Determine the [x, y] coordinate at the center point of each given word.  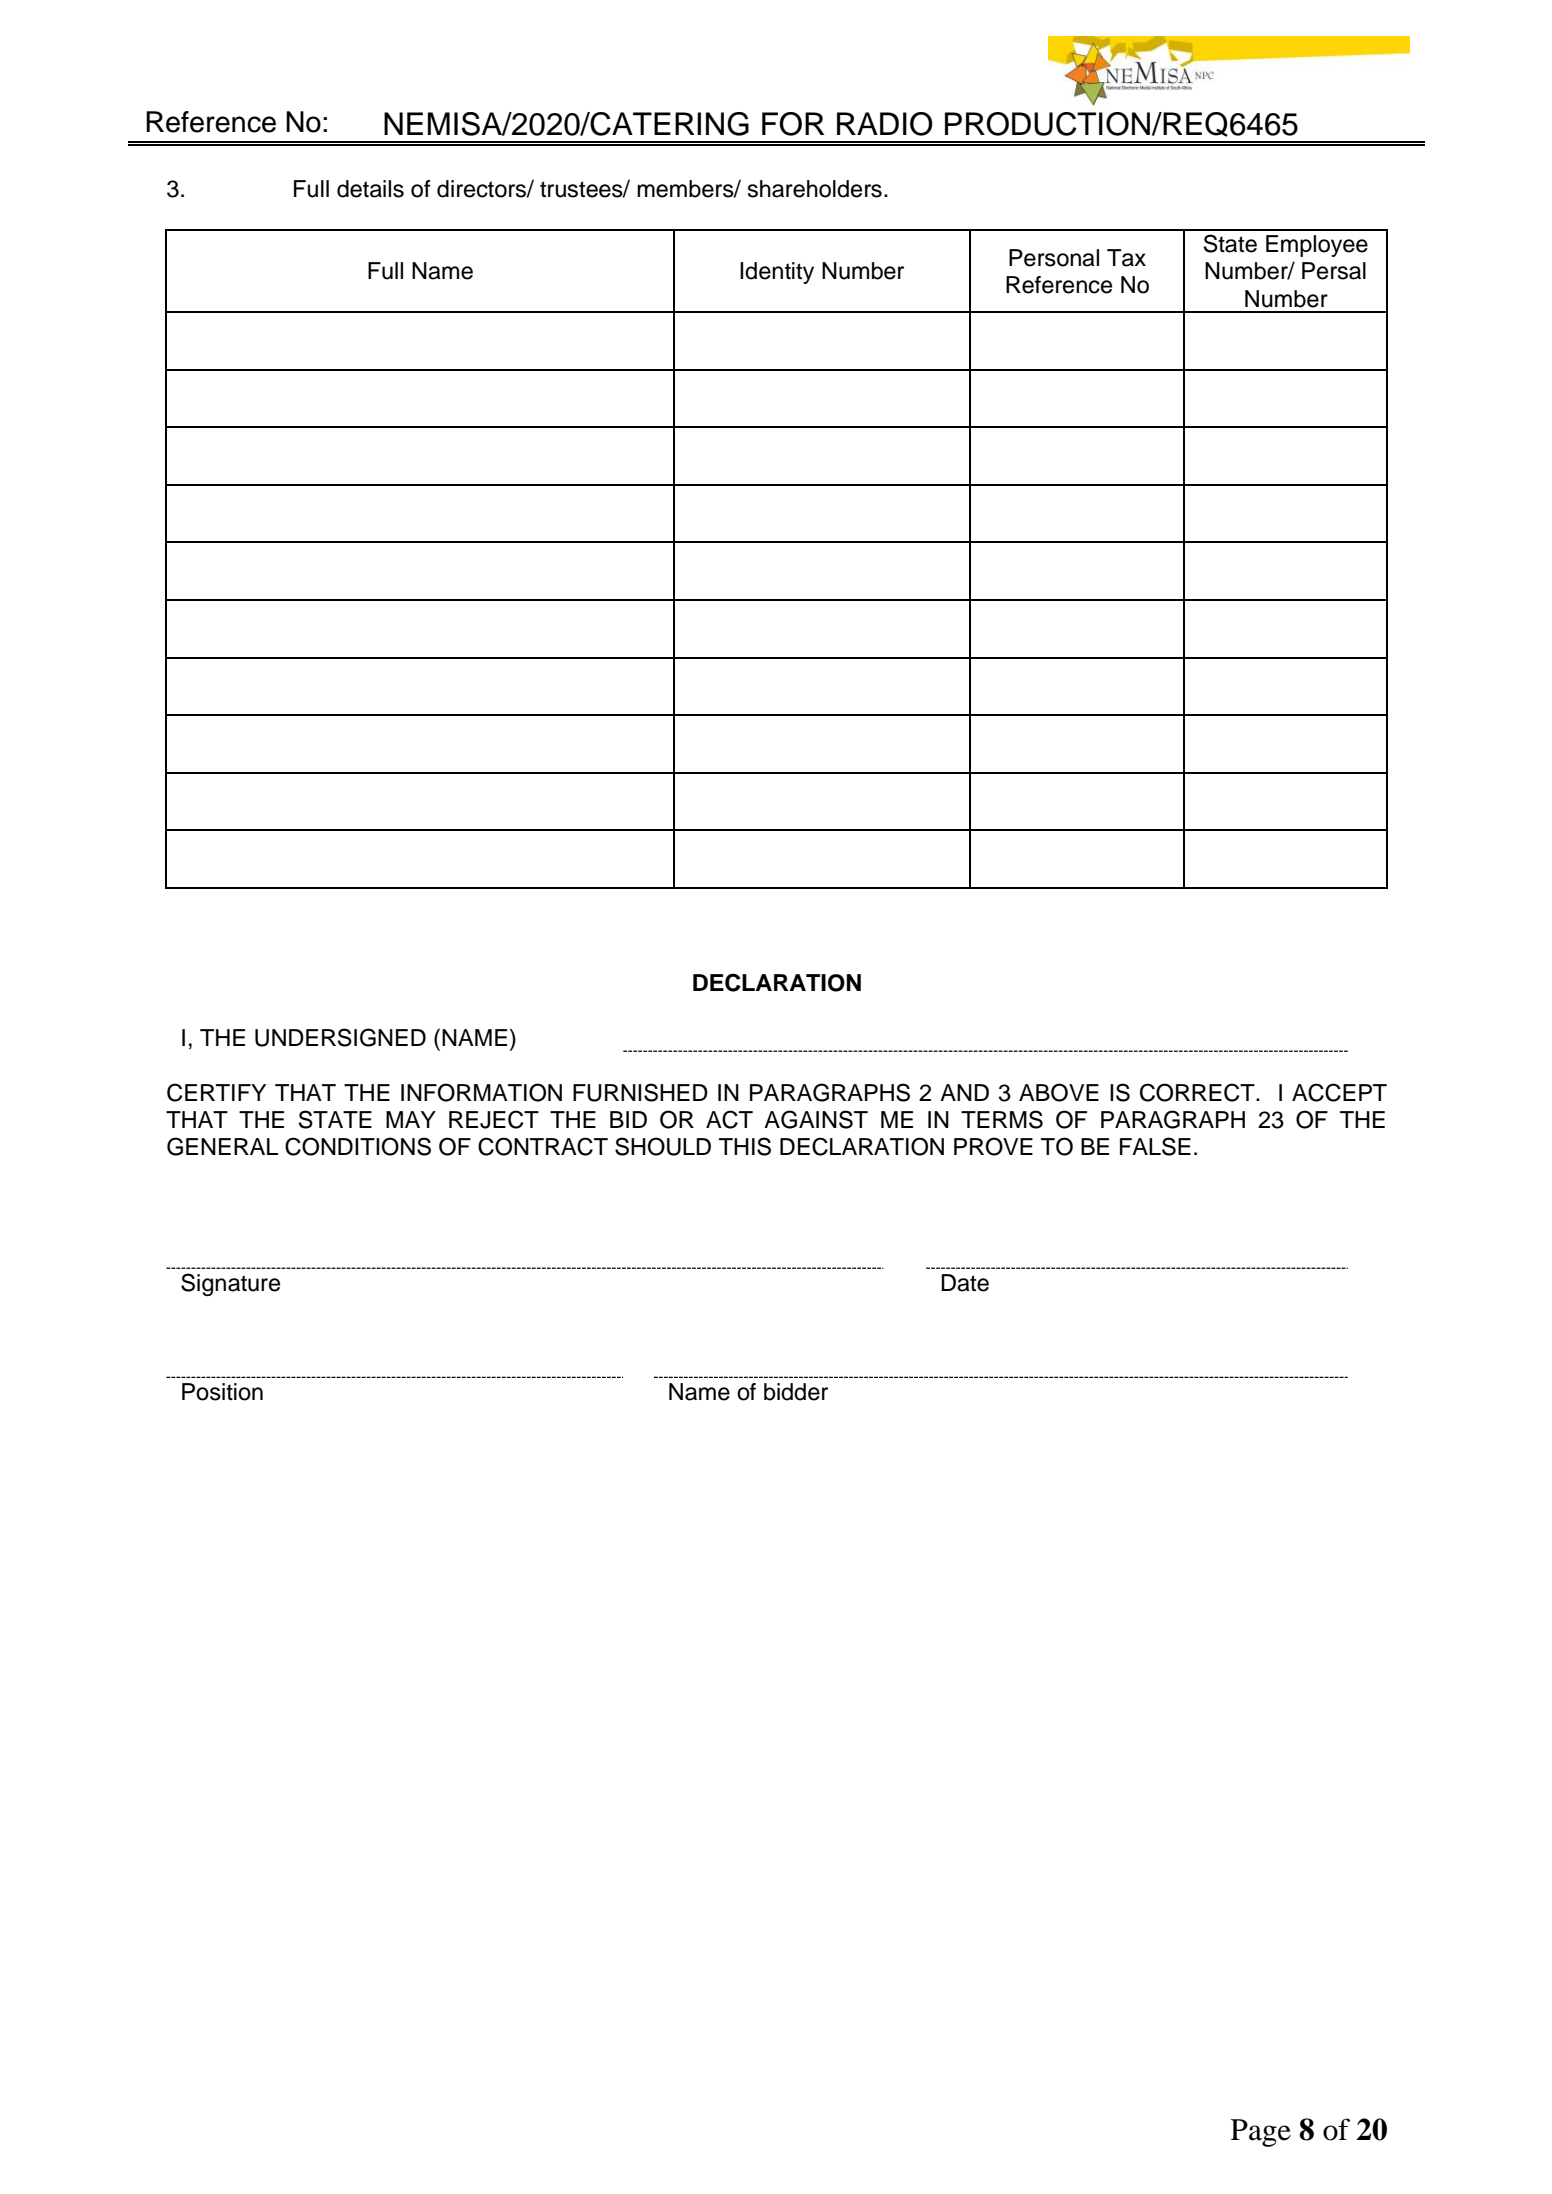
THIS [745, 1146]
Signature [230, 1284]
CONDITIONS [358, 1146]
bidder [796, 1392]
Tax [1126, 258]
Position [222, 1392]
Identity [777, 273]
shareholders [814, 189]
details [370, 189]
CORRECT [1198, 1092]
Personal [1054, 258]
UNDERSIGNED [340, 1037]
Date [965, 1283]
